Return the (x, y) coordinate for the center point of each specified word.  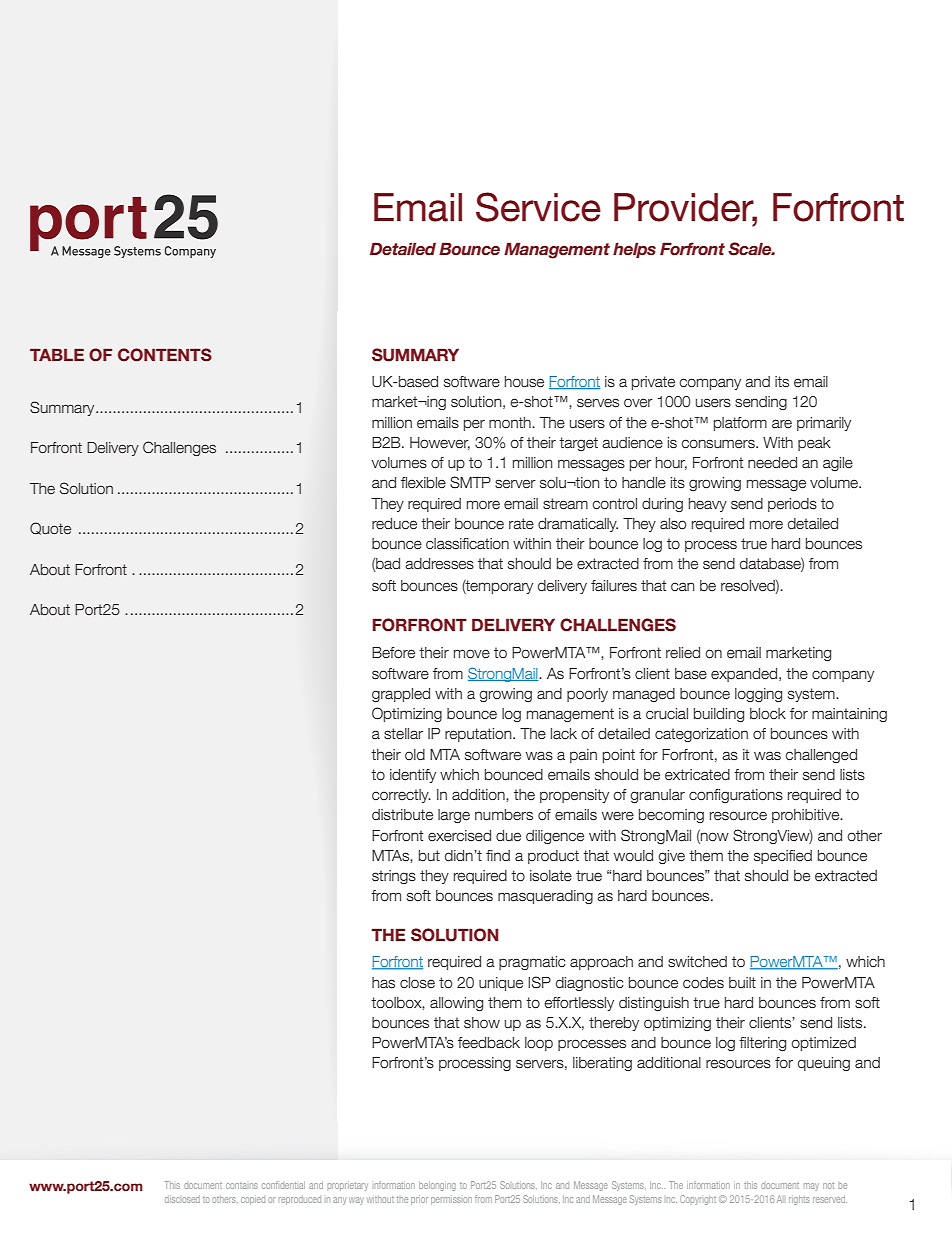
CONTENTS (165, 355)
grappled (401, 695)
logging (758, 695)
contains (242, 1186)
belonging (437, 1186)
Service (538, 207)
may (811, 1187)
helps (634, 250)
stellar (403, 734)
